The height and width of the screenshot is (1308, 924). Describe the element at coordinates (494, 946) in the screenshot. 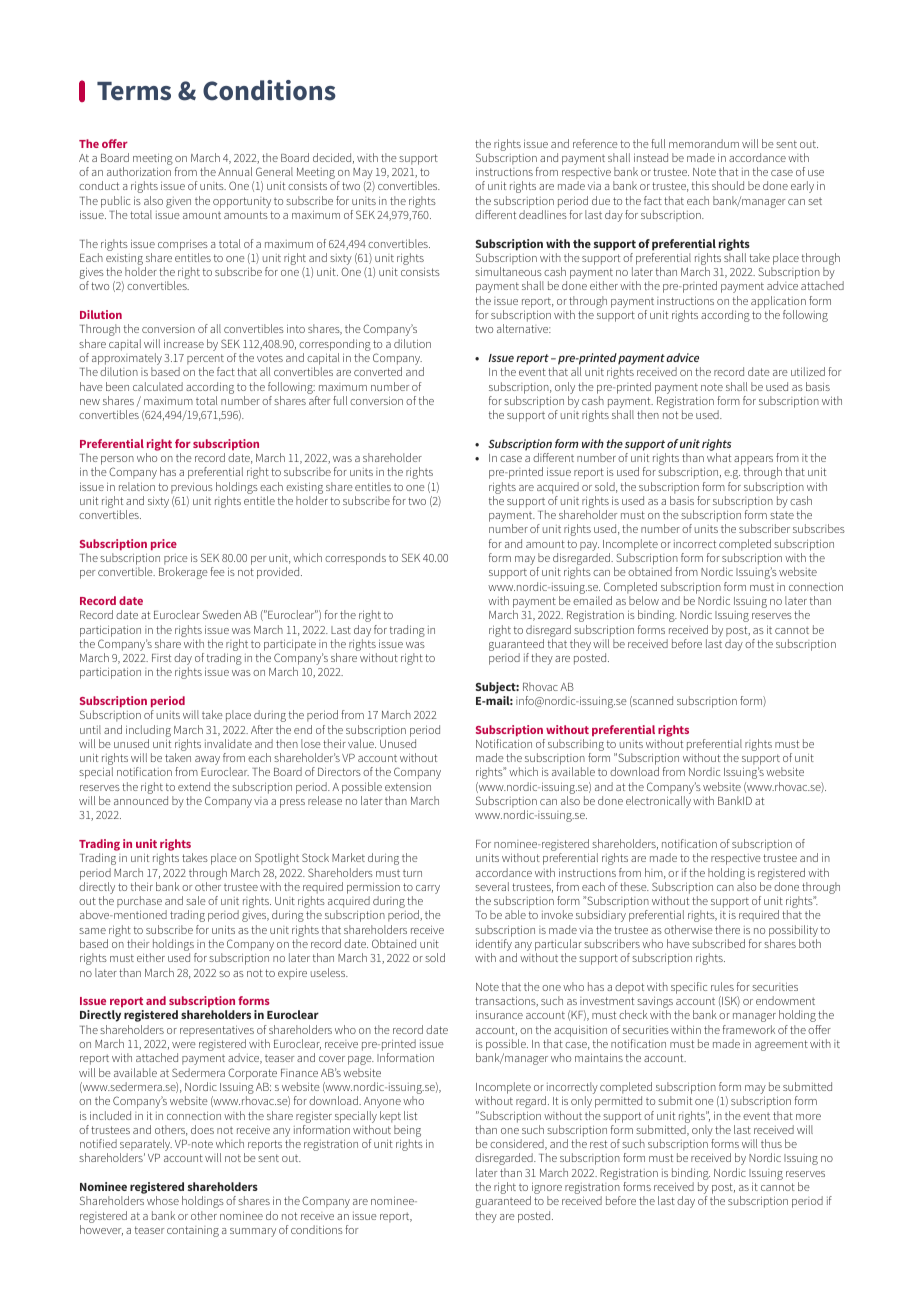

I see `identify` at that location.
